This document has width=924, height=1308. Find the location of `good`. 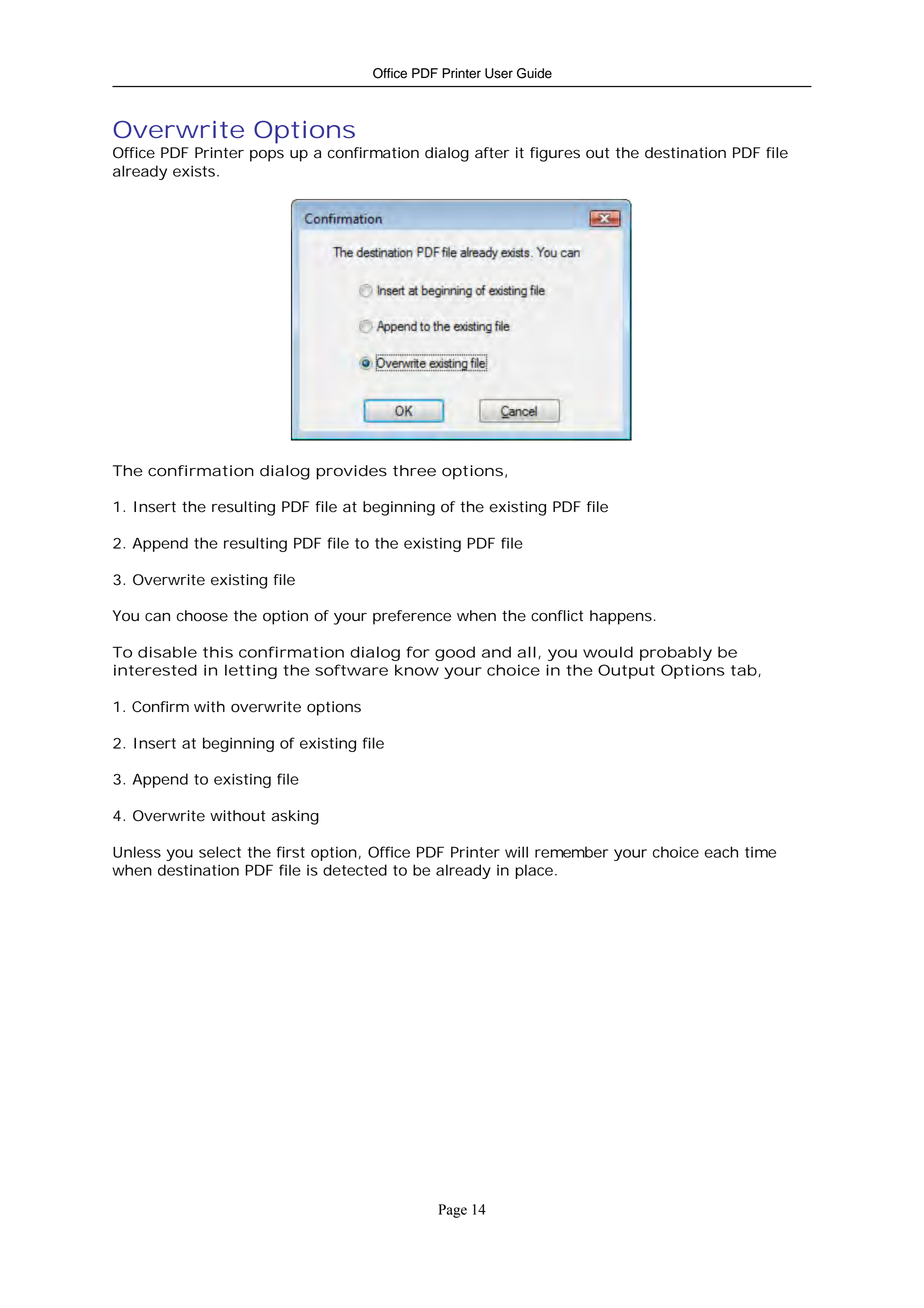

good is located at coordinates (455, 653).
